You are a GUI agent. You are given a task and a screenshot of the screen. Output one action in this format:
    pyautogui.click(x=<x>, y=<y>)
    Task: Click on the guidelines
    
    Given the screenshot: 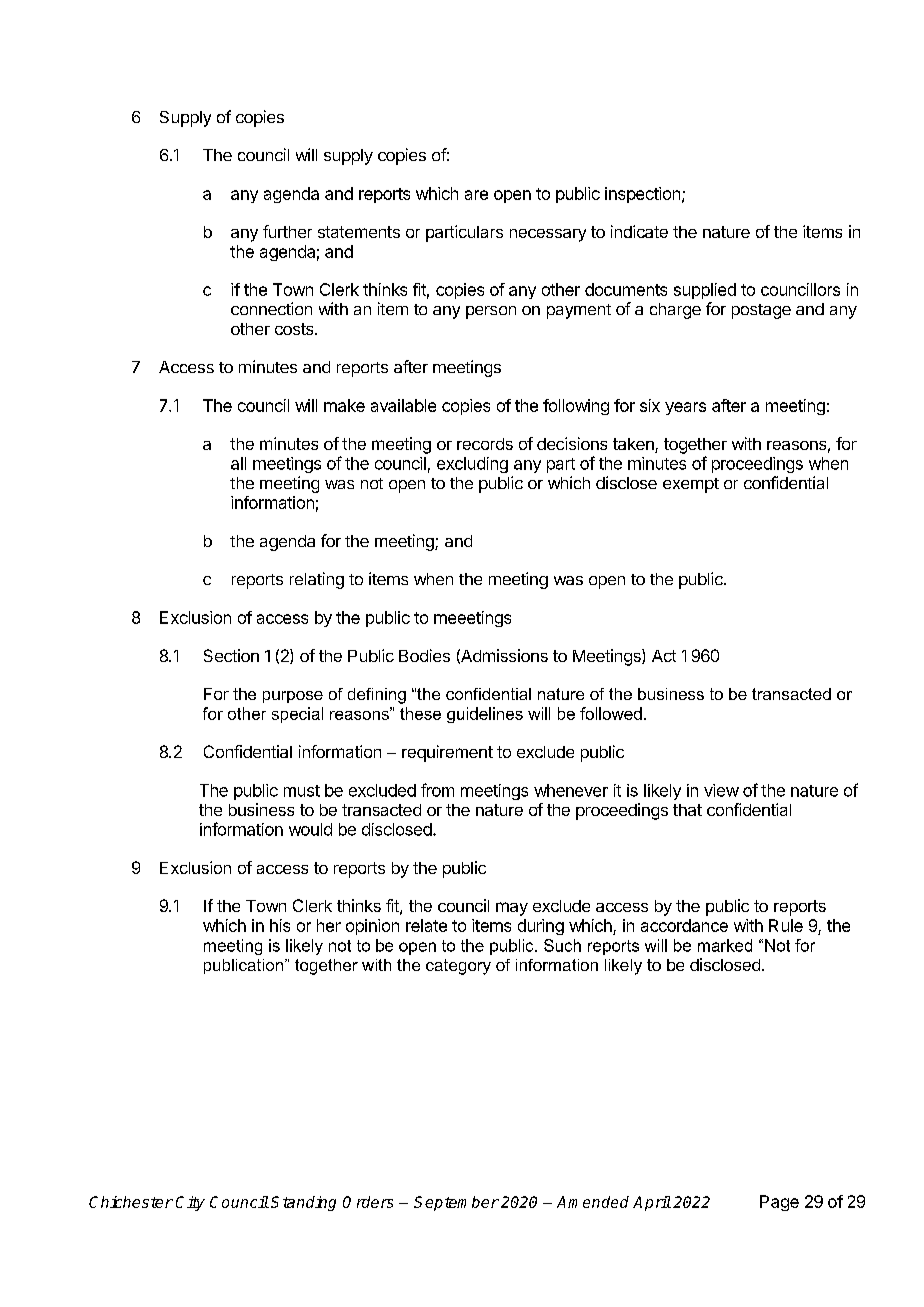 What is the action you would take?
    pyautogui.click(x=485, y=715)
